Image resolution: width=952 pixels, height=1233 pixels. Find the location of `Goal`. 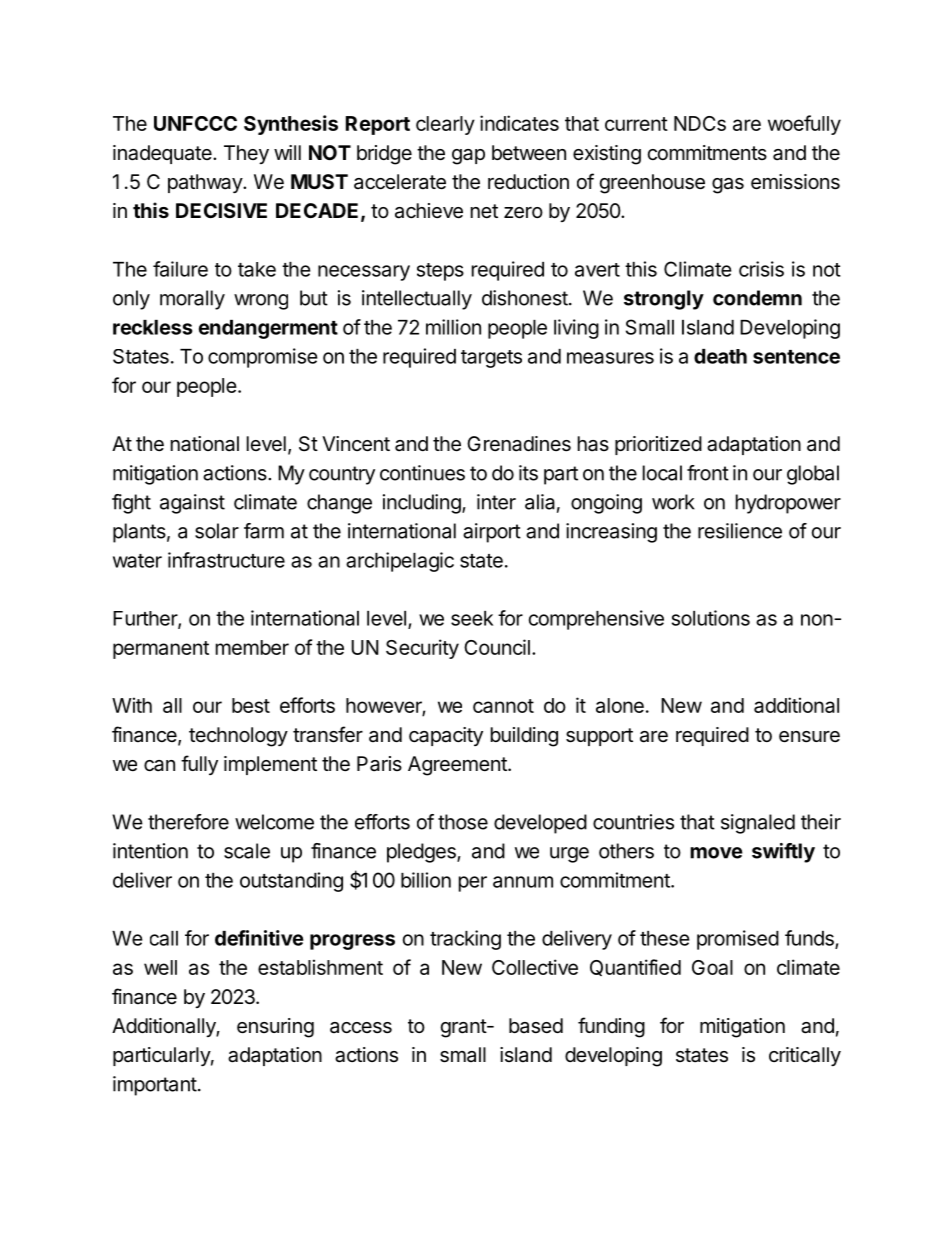

Goal is located at coordinates (712, 967).
